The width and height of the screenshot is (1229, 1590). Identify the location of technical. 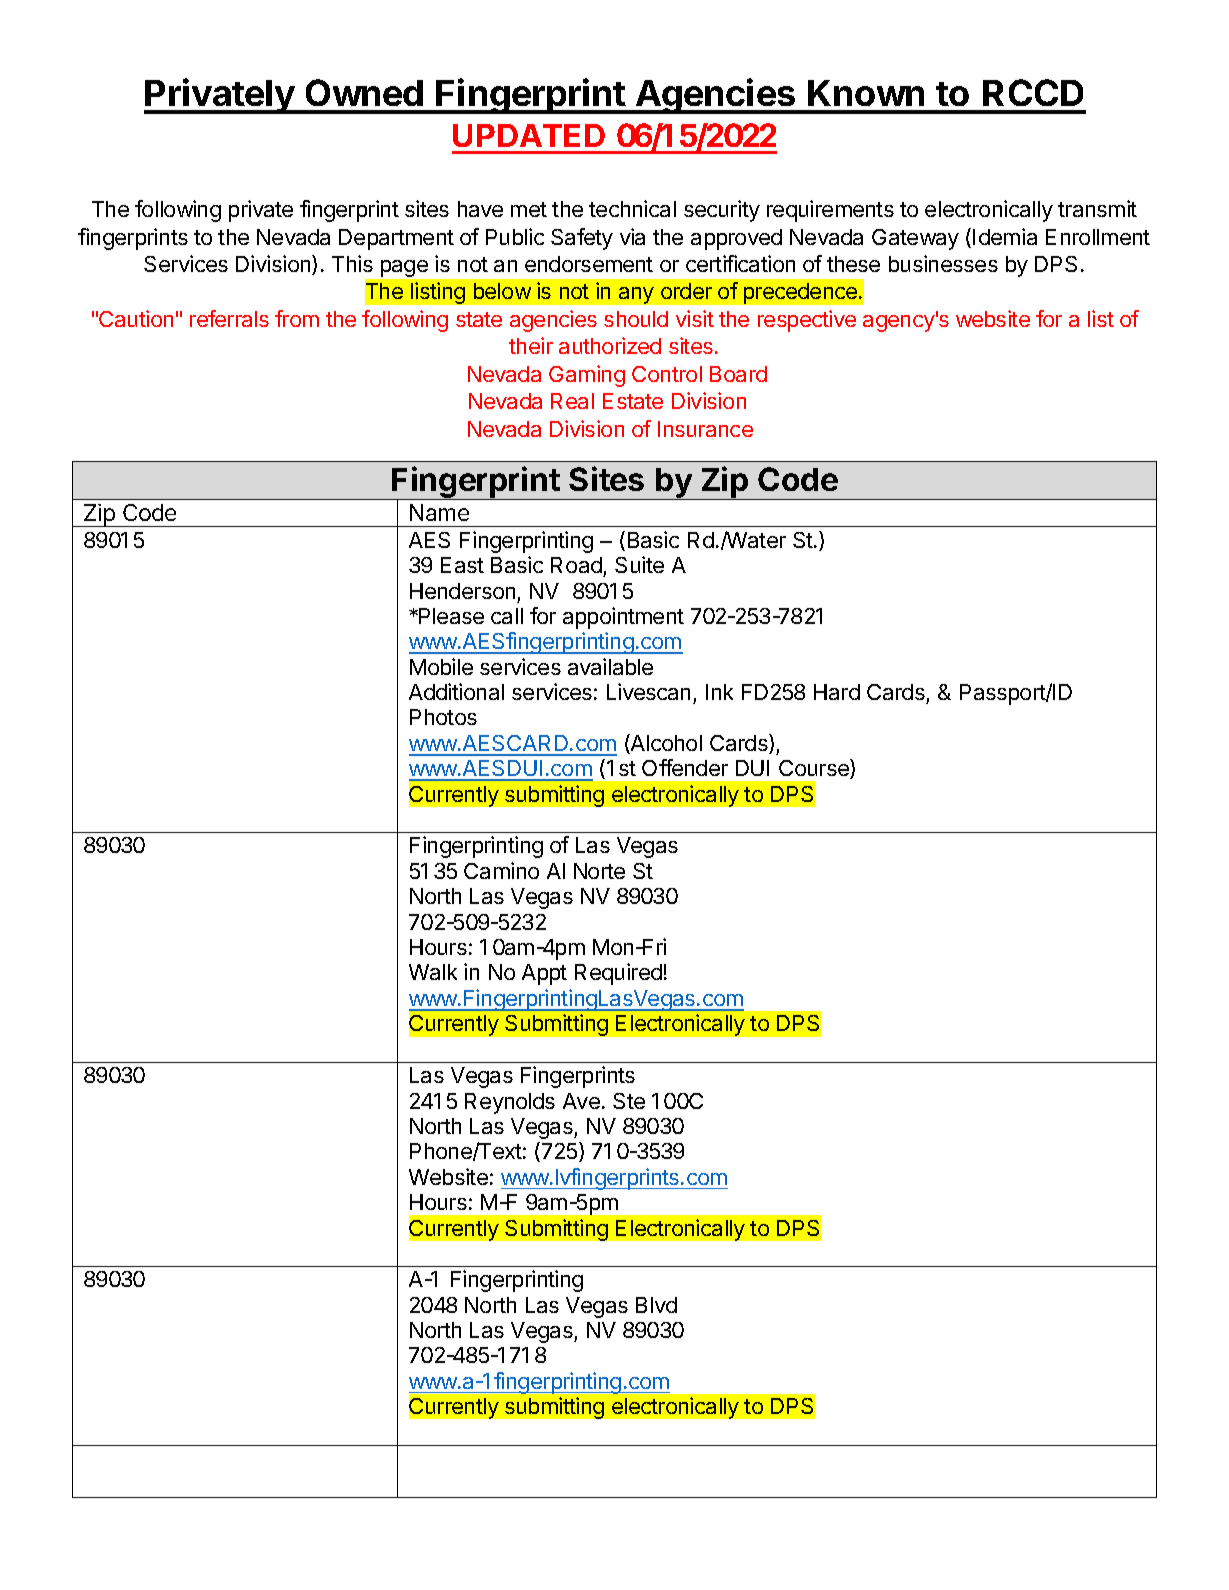
(632, 208).
